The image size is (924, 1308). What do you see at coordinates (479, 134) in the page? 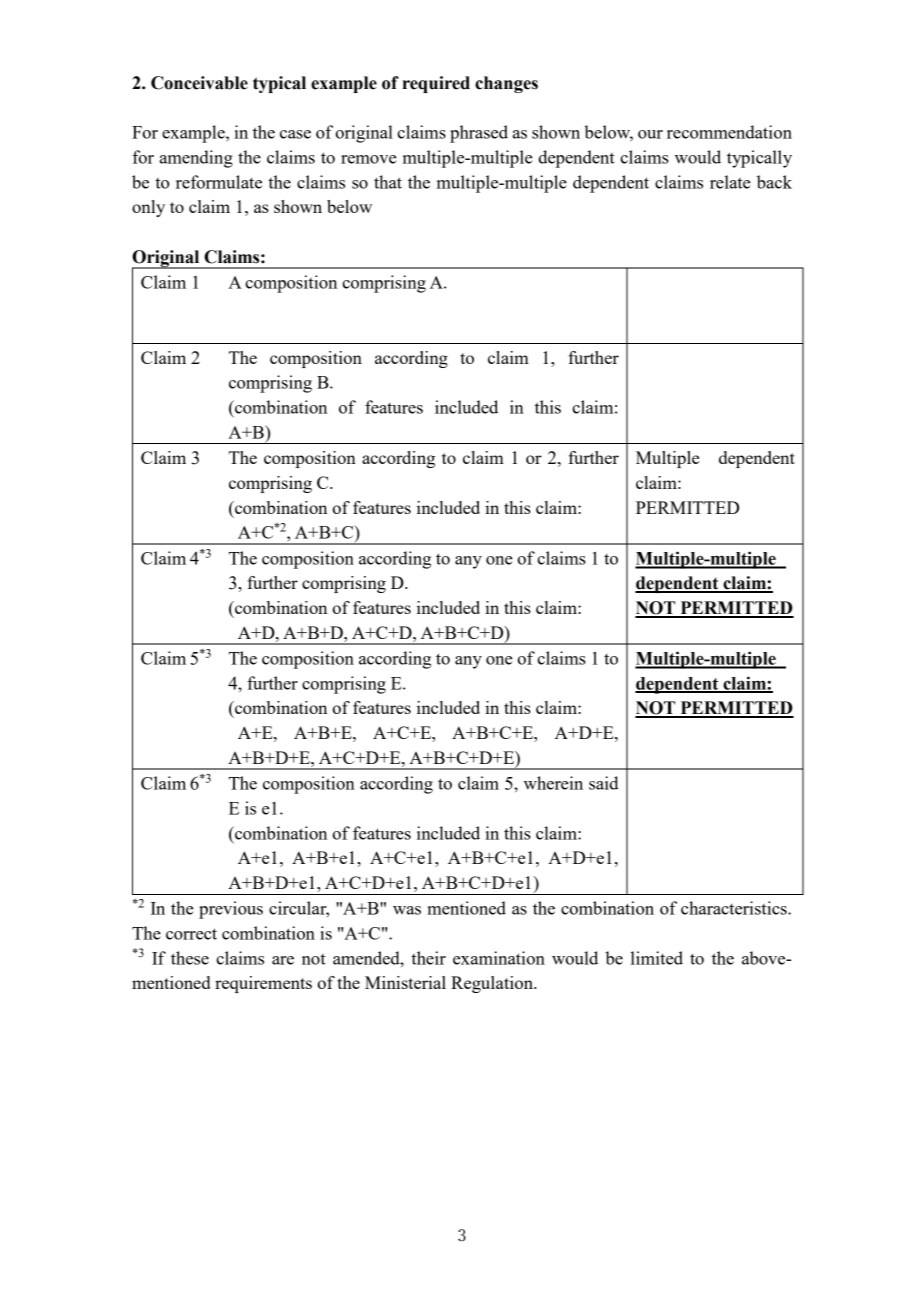
I see `phrased` at bounding box center [479, 134].
